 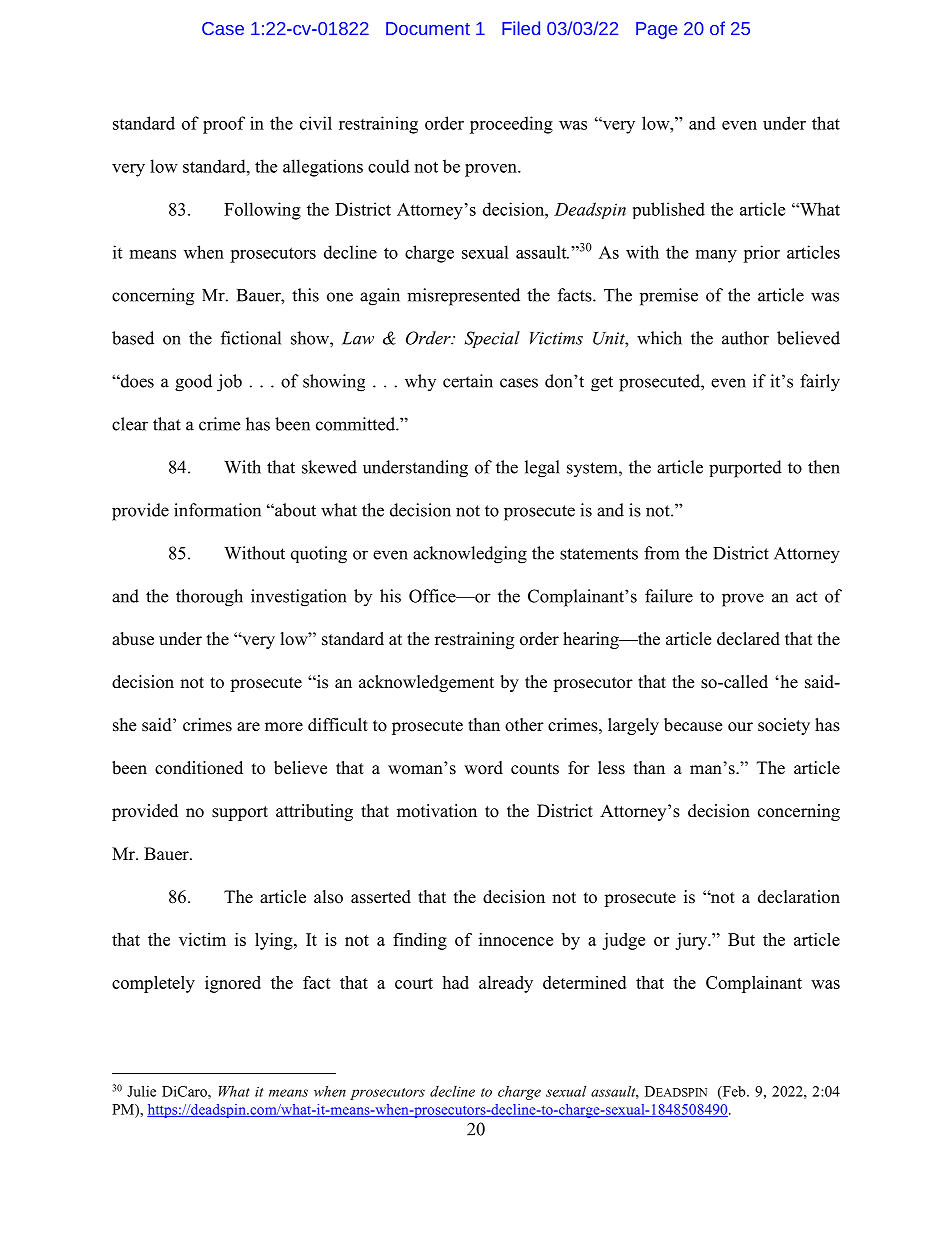 I want to click on proof, so click(x=224, y=125).
